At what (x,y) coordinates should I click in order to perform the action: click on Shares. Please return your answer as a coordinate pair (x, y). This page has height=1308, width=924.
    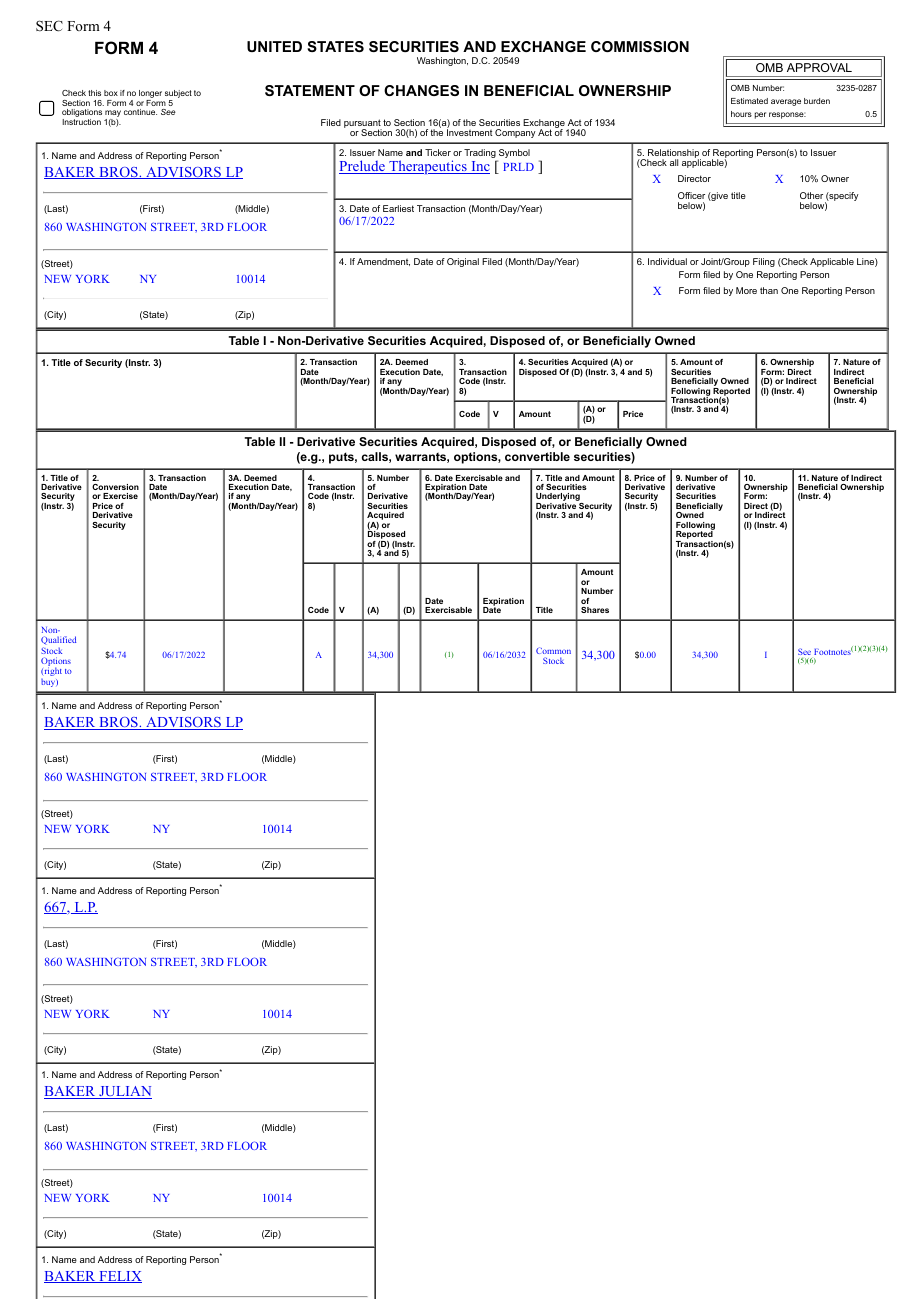
    Looking at the image, I should click on (595, 610).
